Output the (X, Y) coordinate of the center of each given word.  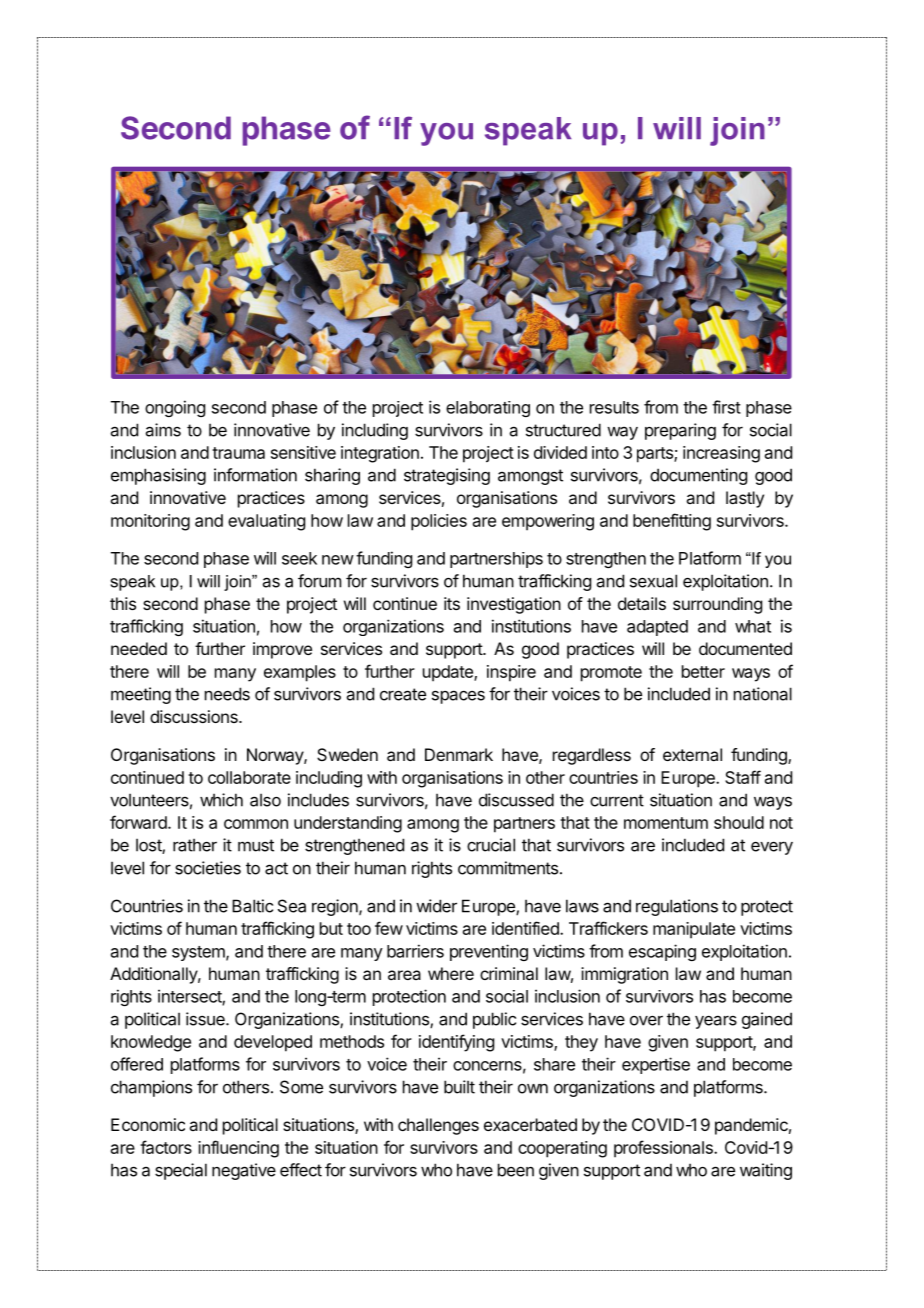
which (221, 800)
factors (166, 1147)
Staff (743, 777)
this (123, 603)
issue (206, 1019)
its (452, 603)
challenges (438, 1126)
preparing (680, 431)
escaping (662, 952)
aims (163, 430)
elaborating (488, 409)
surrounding (717, 605)
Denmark (459, 754)
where (451, 973)
